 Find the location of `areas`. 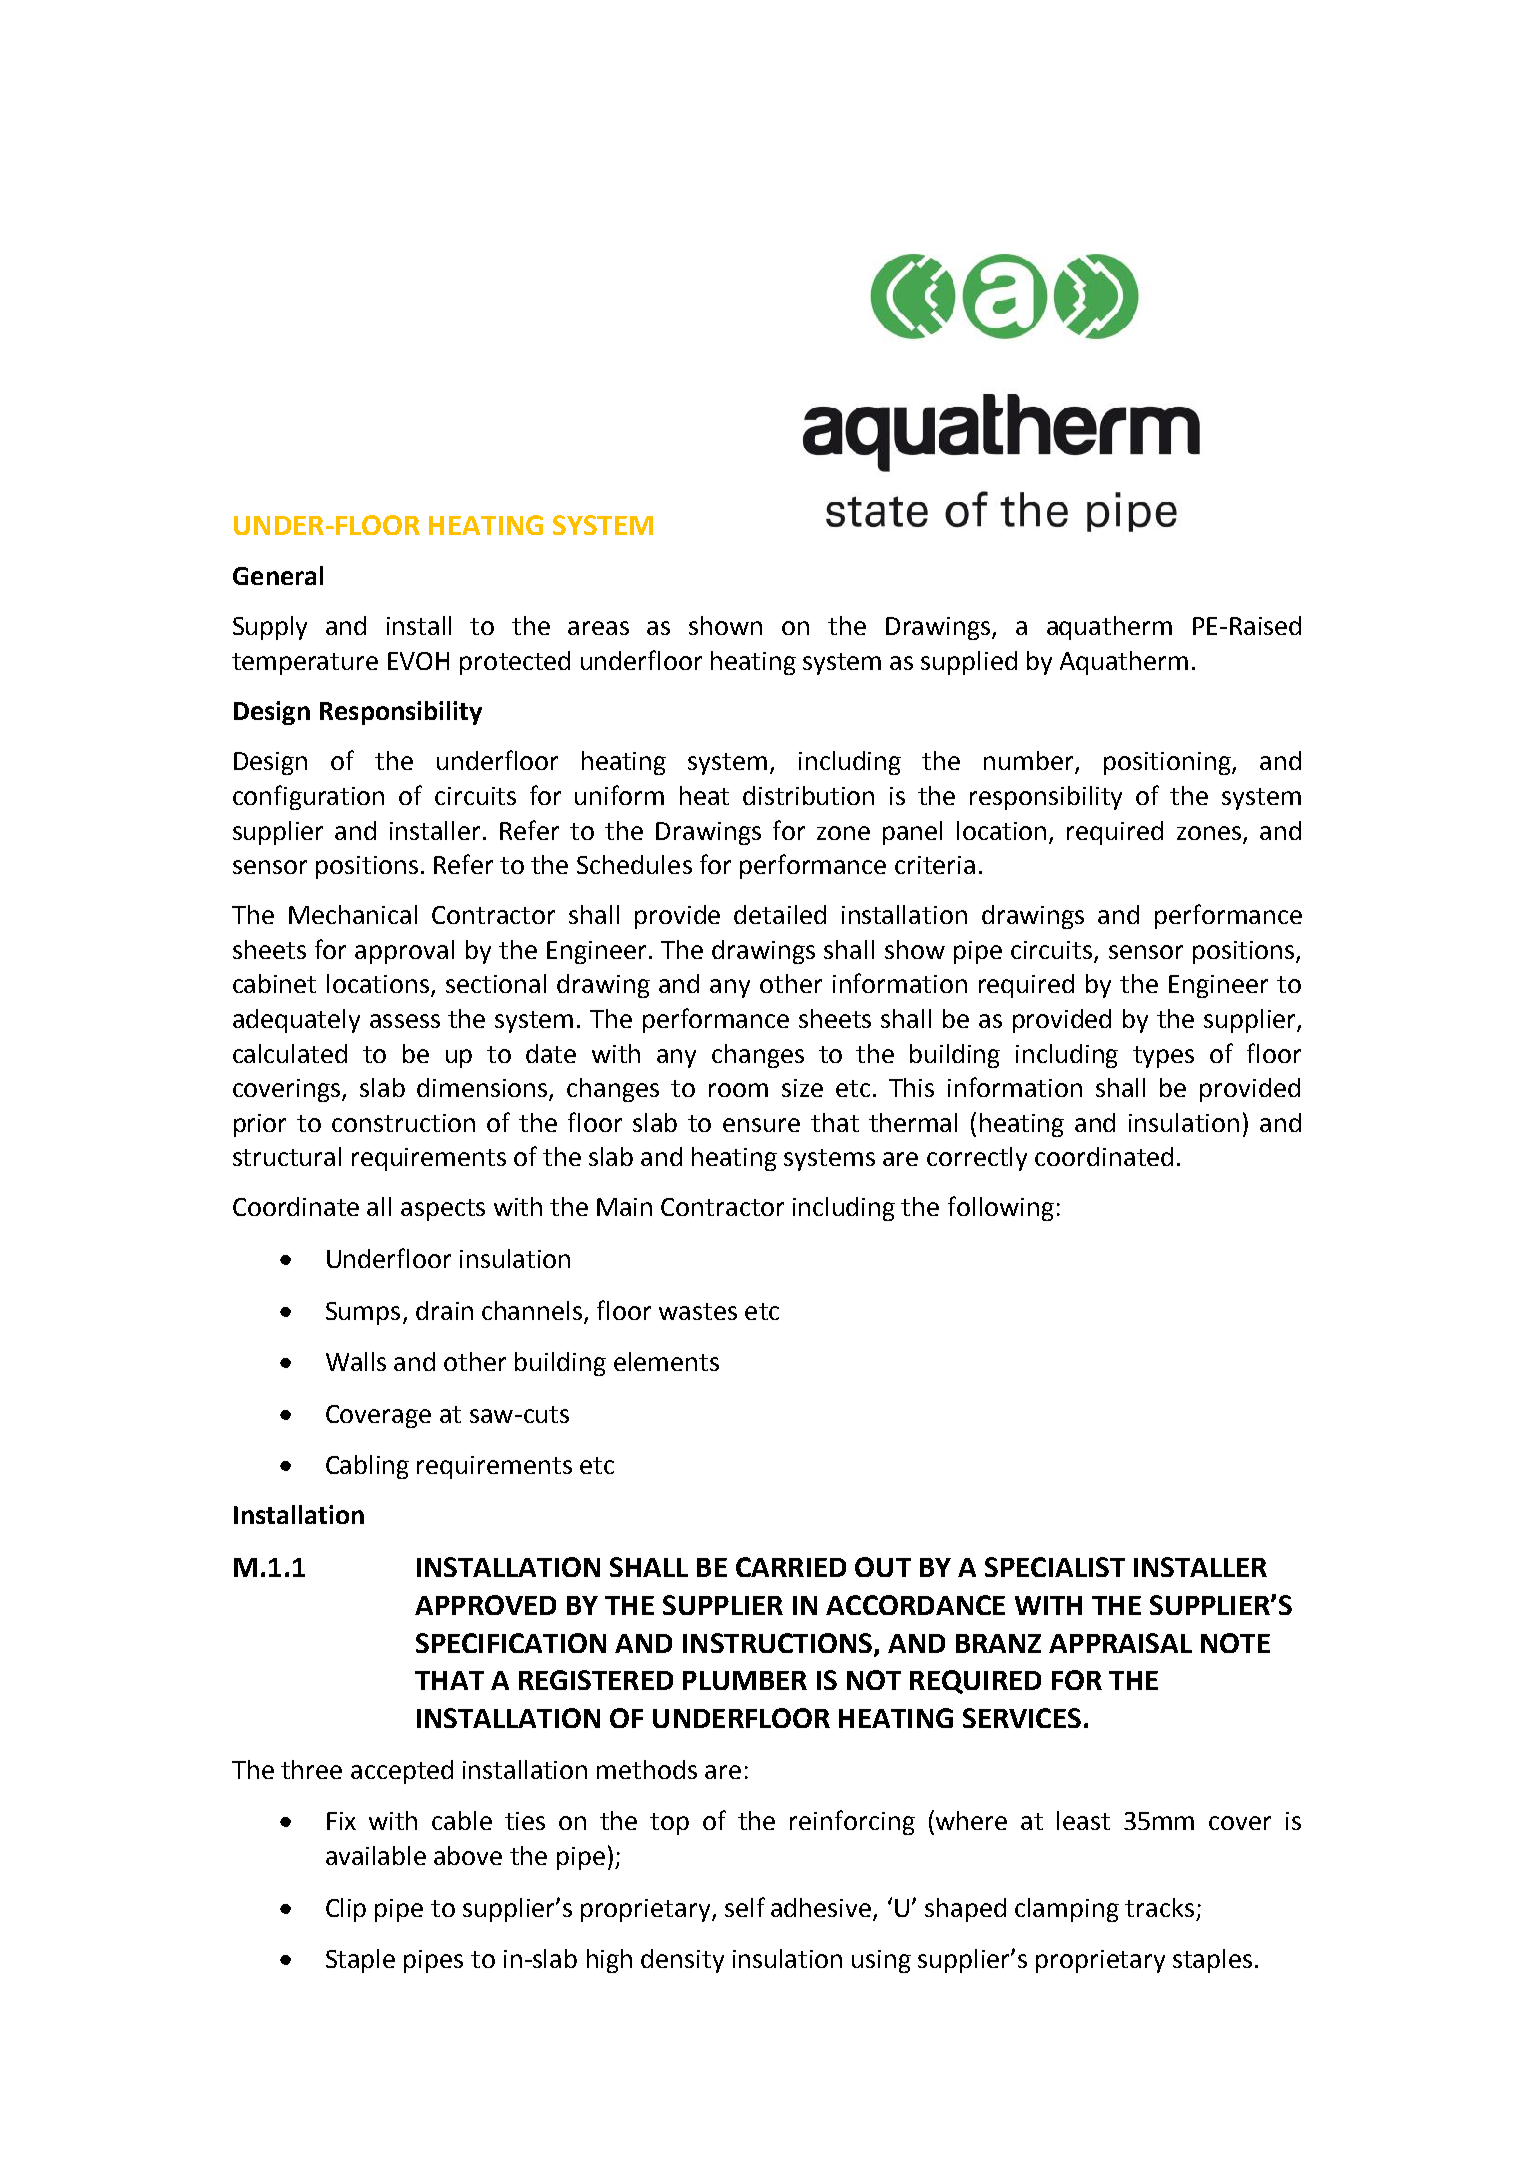

areas is located at coordinates (598, 628).
